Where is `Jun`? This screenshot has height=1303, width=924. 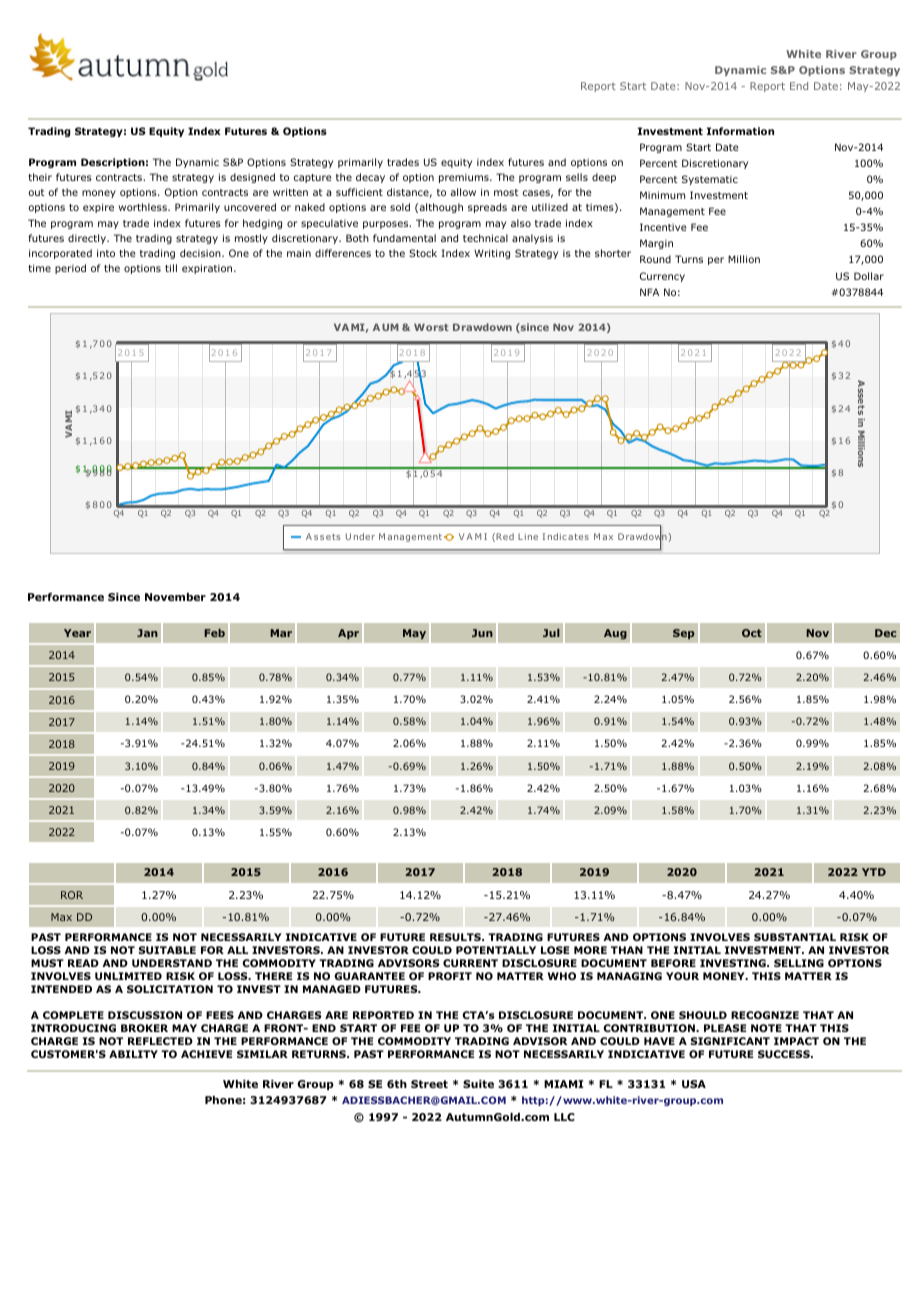 Jun is located at coordinates (482, 633).
